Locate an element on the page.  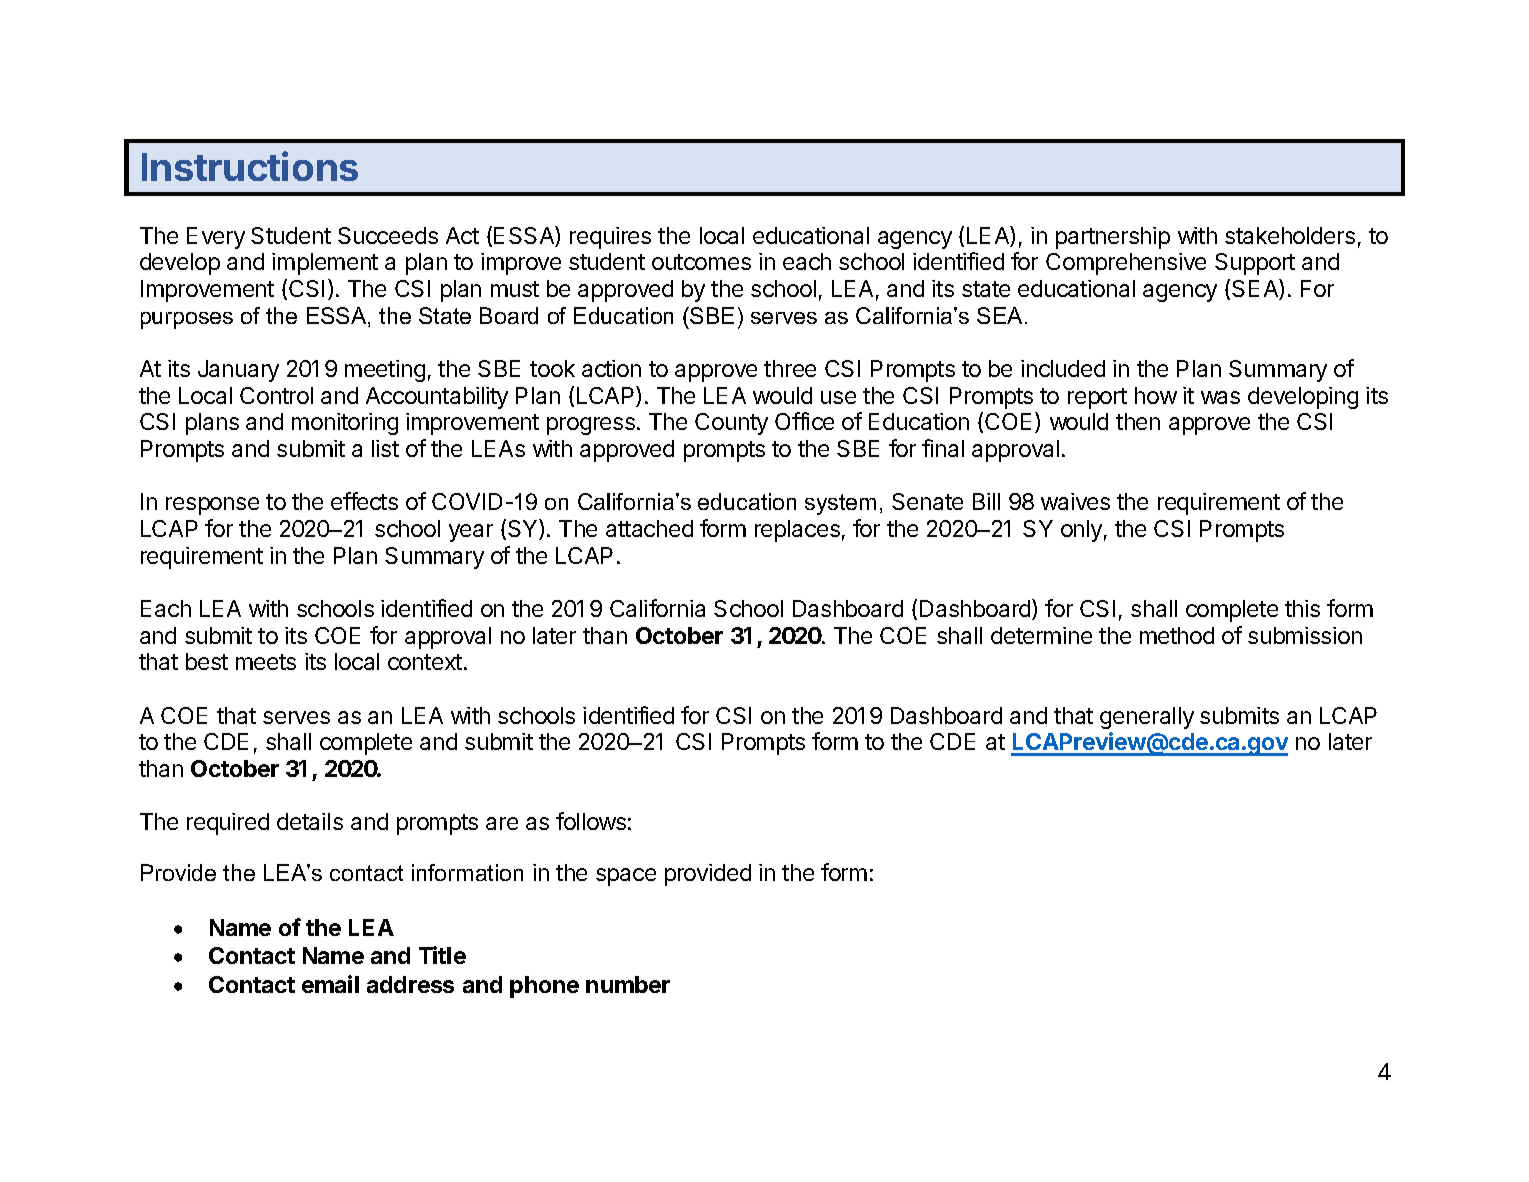
space is located at coordinates (626, 877).
